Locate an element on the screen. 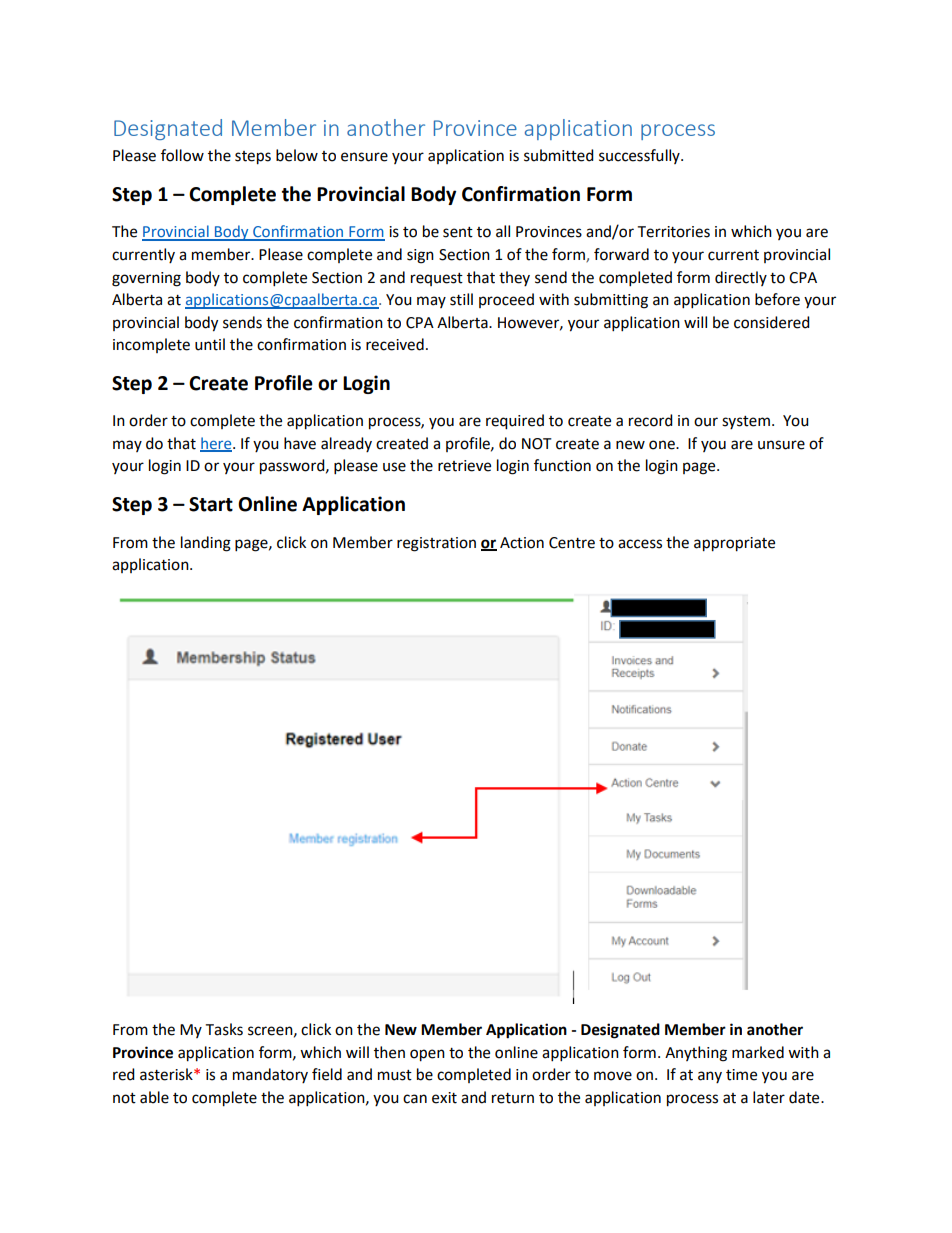 The image size is (952, 1233). follow is located at coordinates (182, 155).
